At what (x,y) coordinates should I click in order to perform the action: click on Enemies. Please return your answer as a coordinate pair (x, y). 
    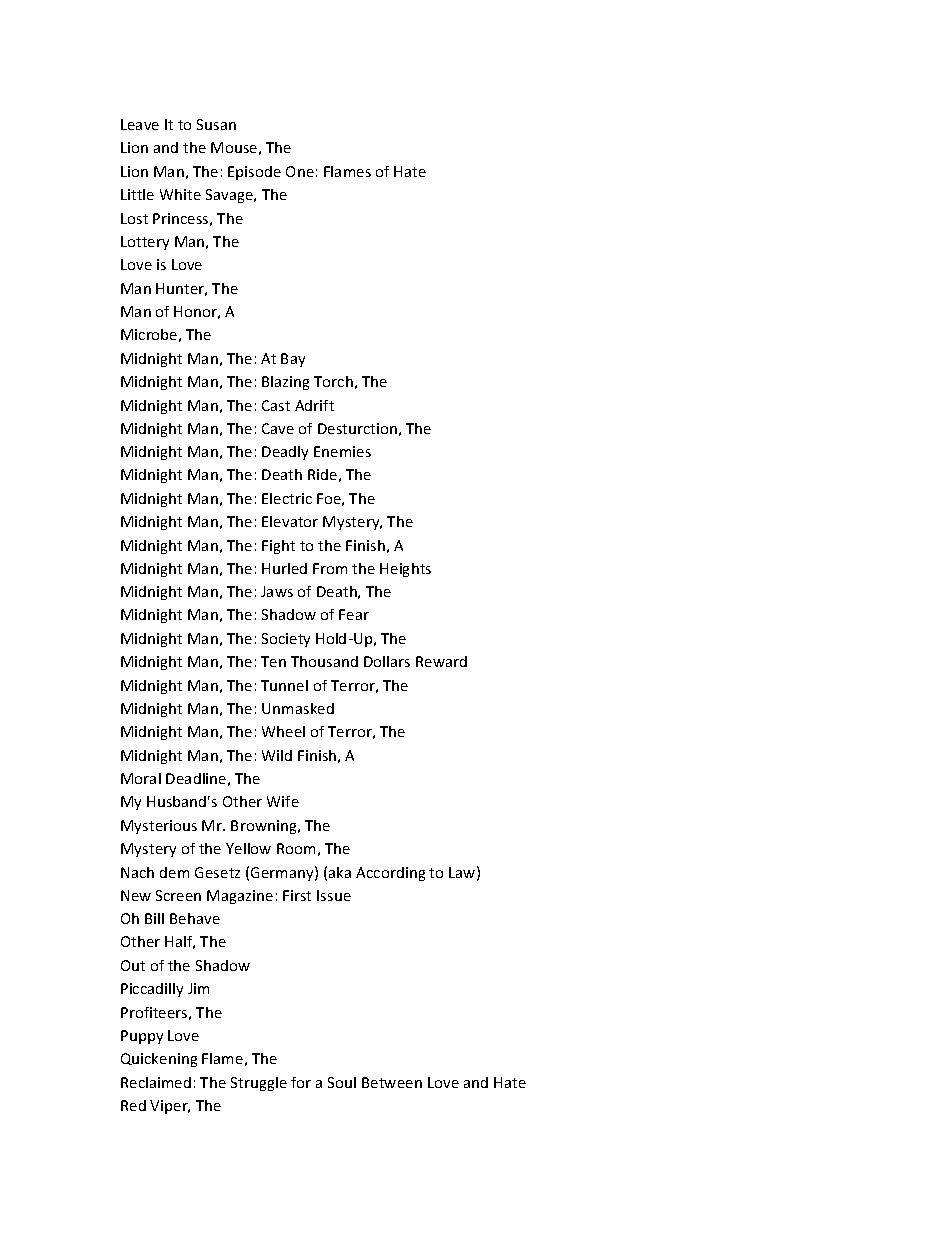
    Looking at the image, I should click on (342, 451).
